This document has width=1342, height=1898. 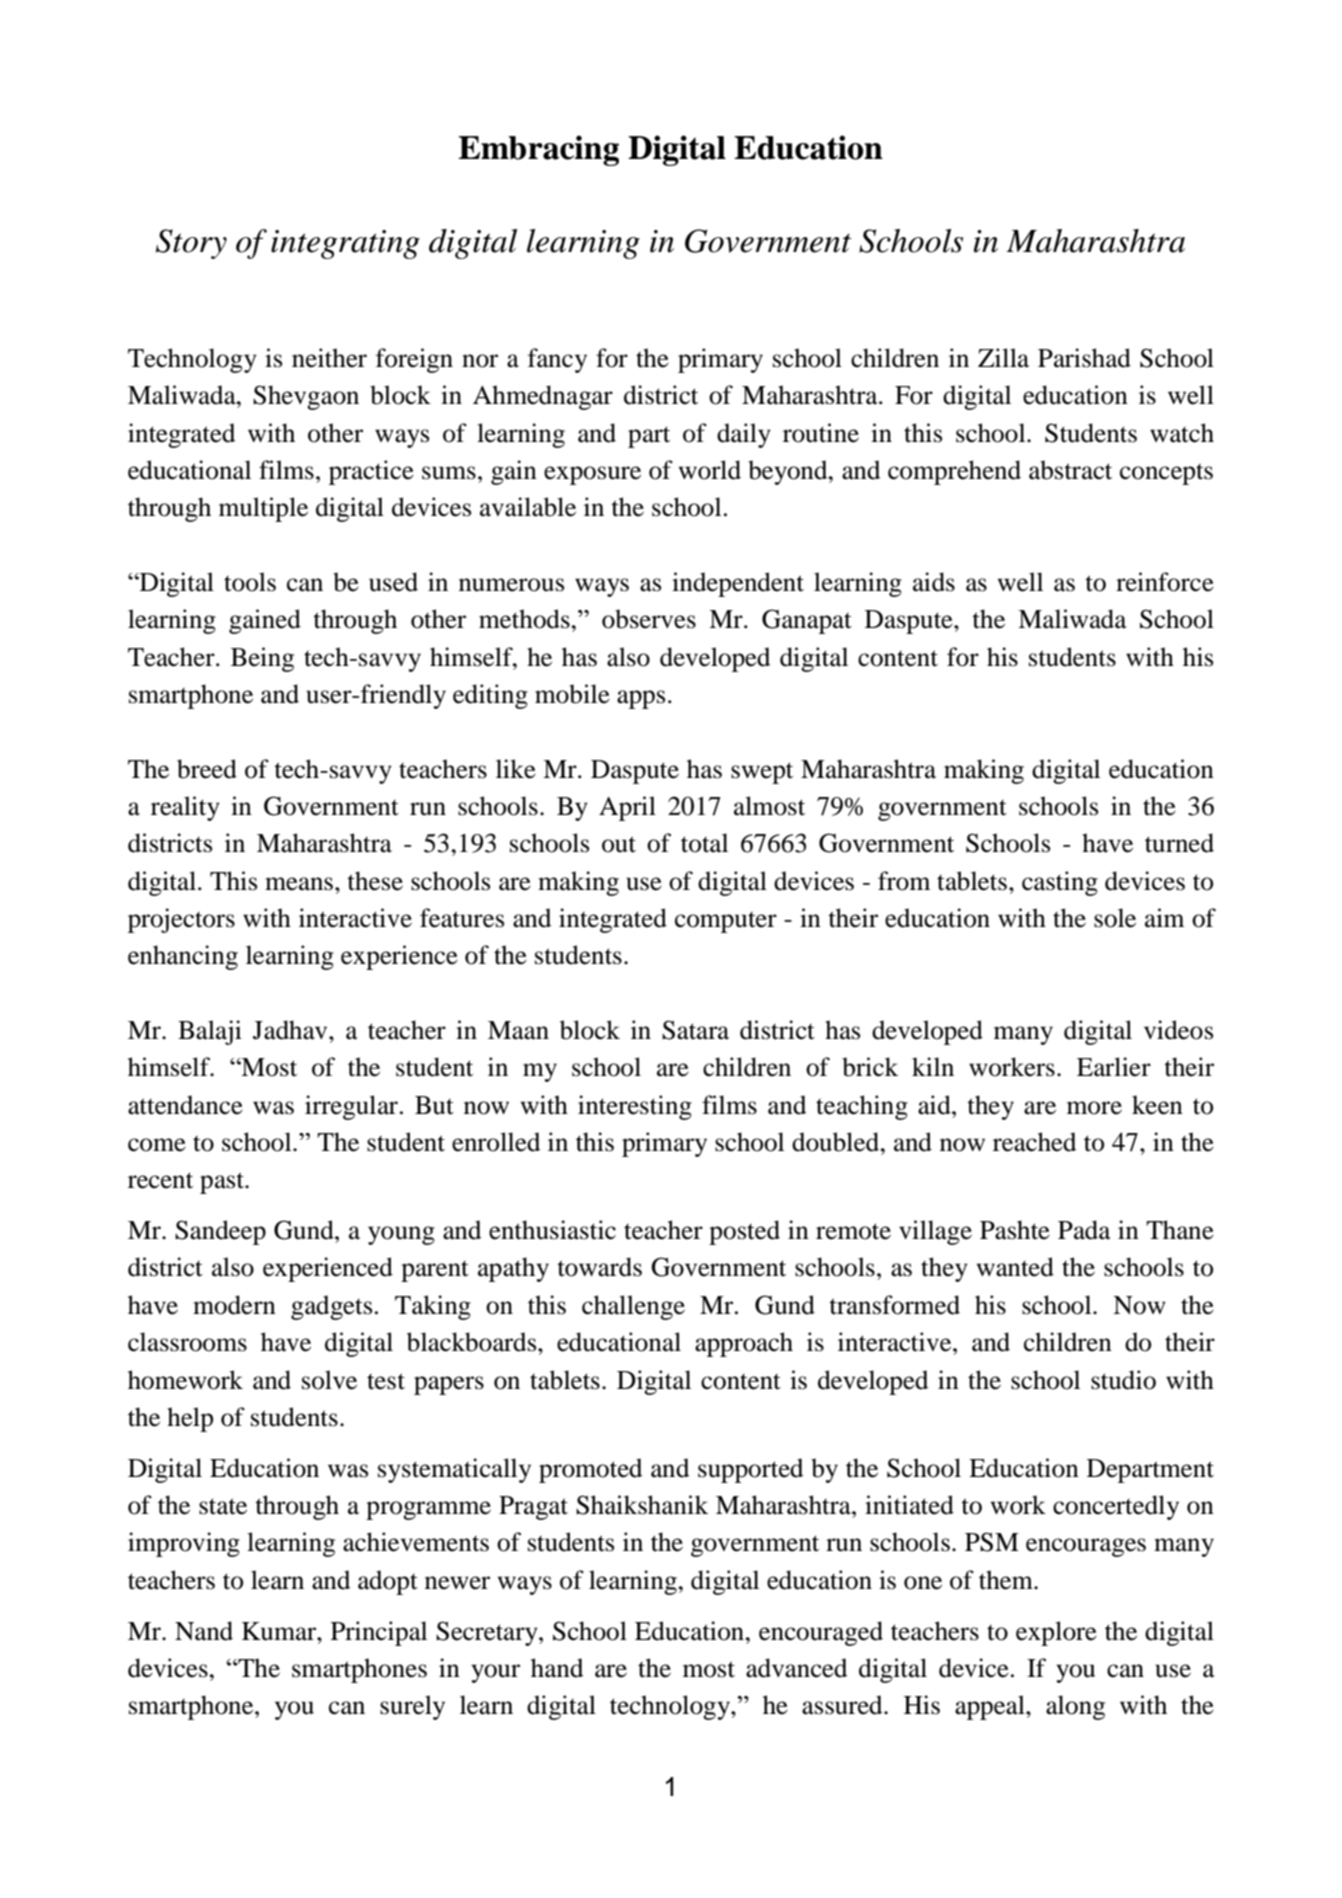 I want to click on means, so click(x=299, y=884).
